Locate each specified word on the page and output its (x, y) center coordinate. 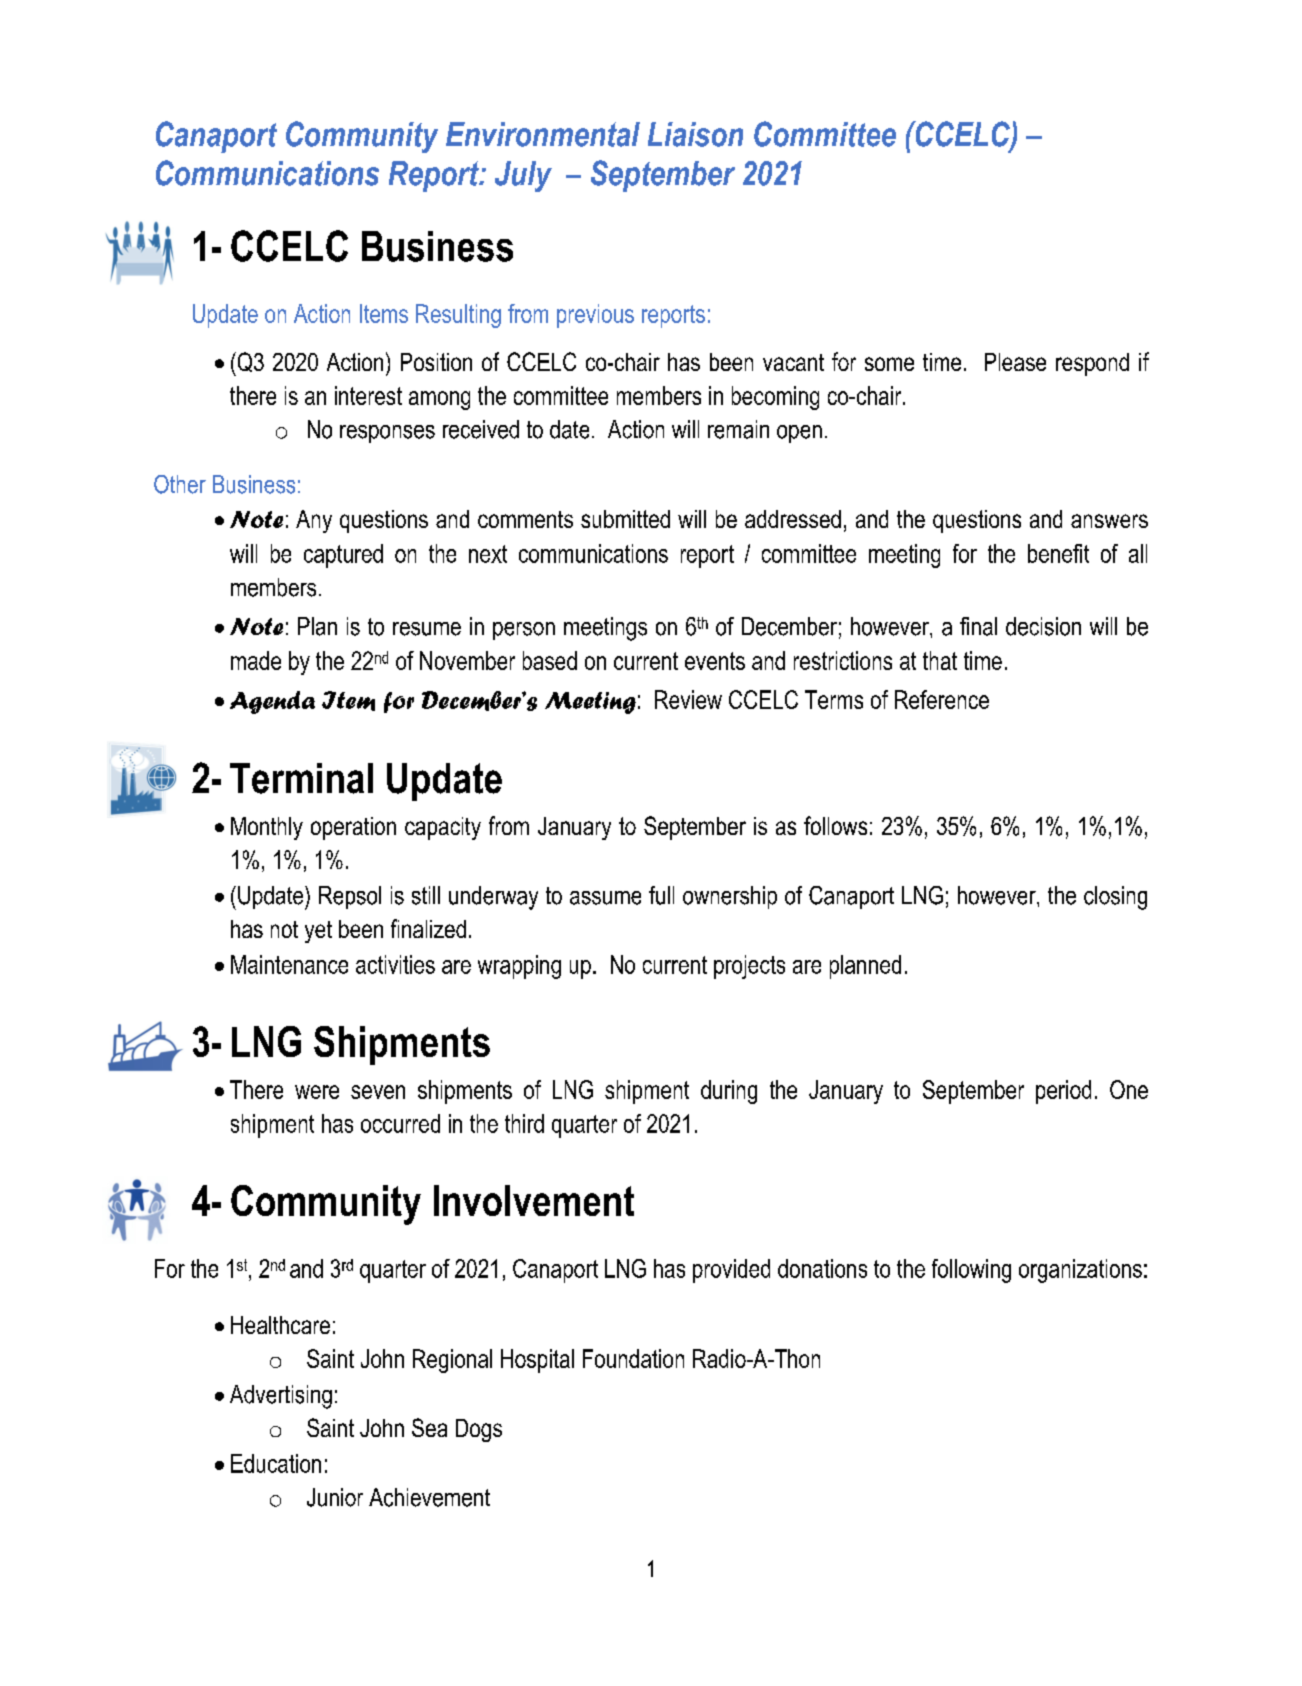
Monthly (267, 828)
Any (314, 521)
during (729, 1092)
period (1063, 1092)
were (317, 1092)
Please (1015, 362)
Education (276, 1463)
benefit (1058, 553)
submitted (625, 519)
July (523, 176)
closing (1115, 898)
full (661, 895)
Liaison (695, 134)
